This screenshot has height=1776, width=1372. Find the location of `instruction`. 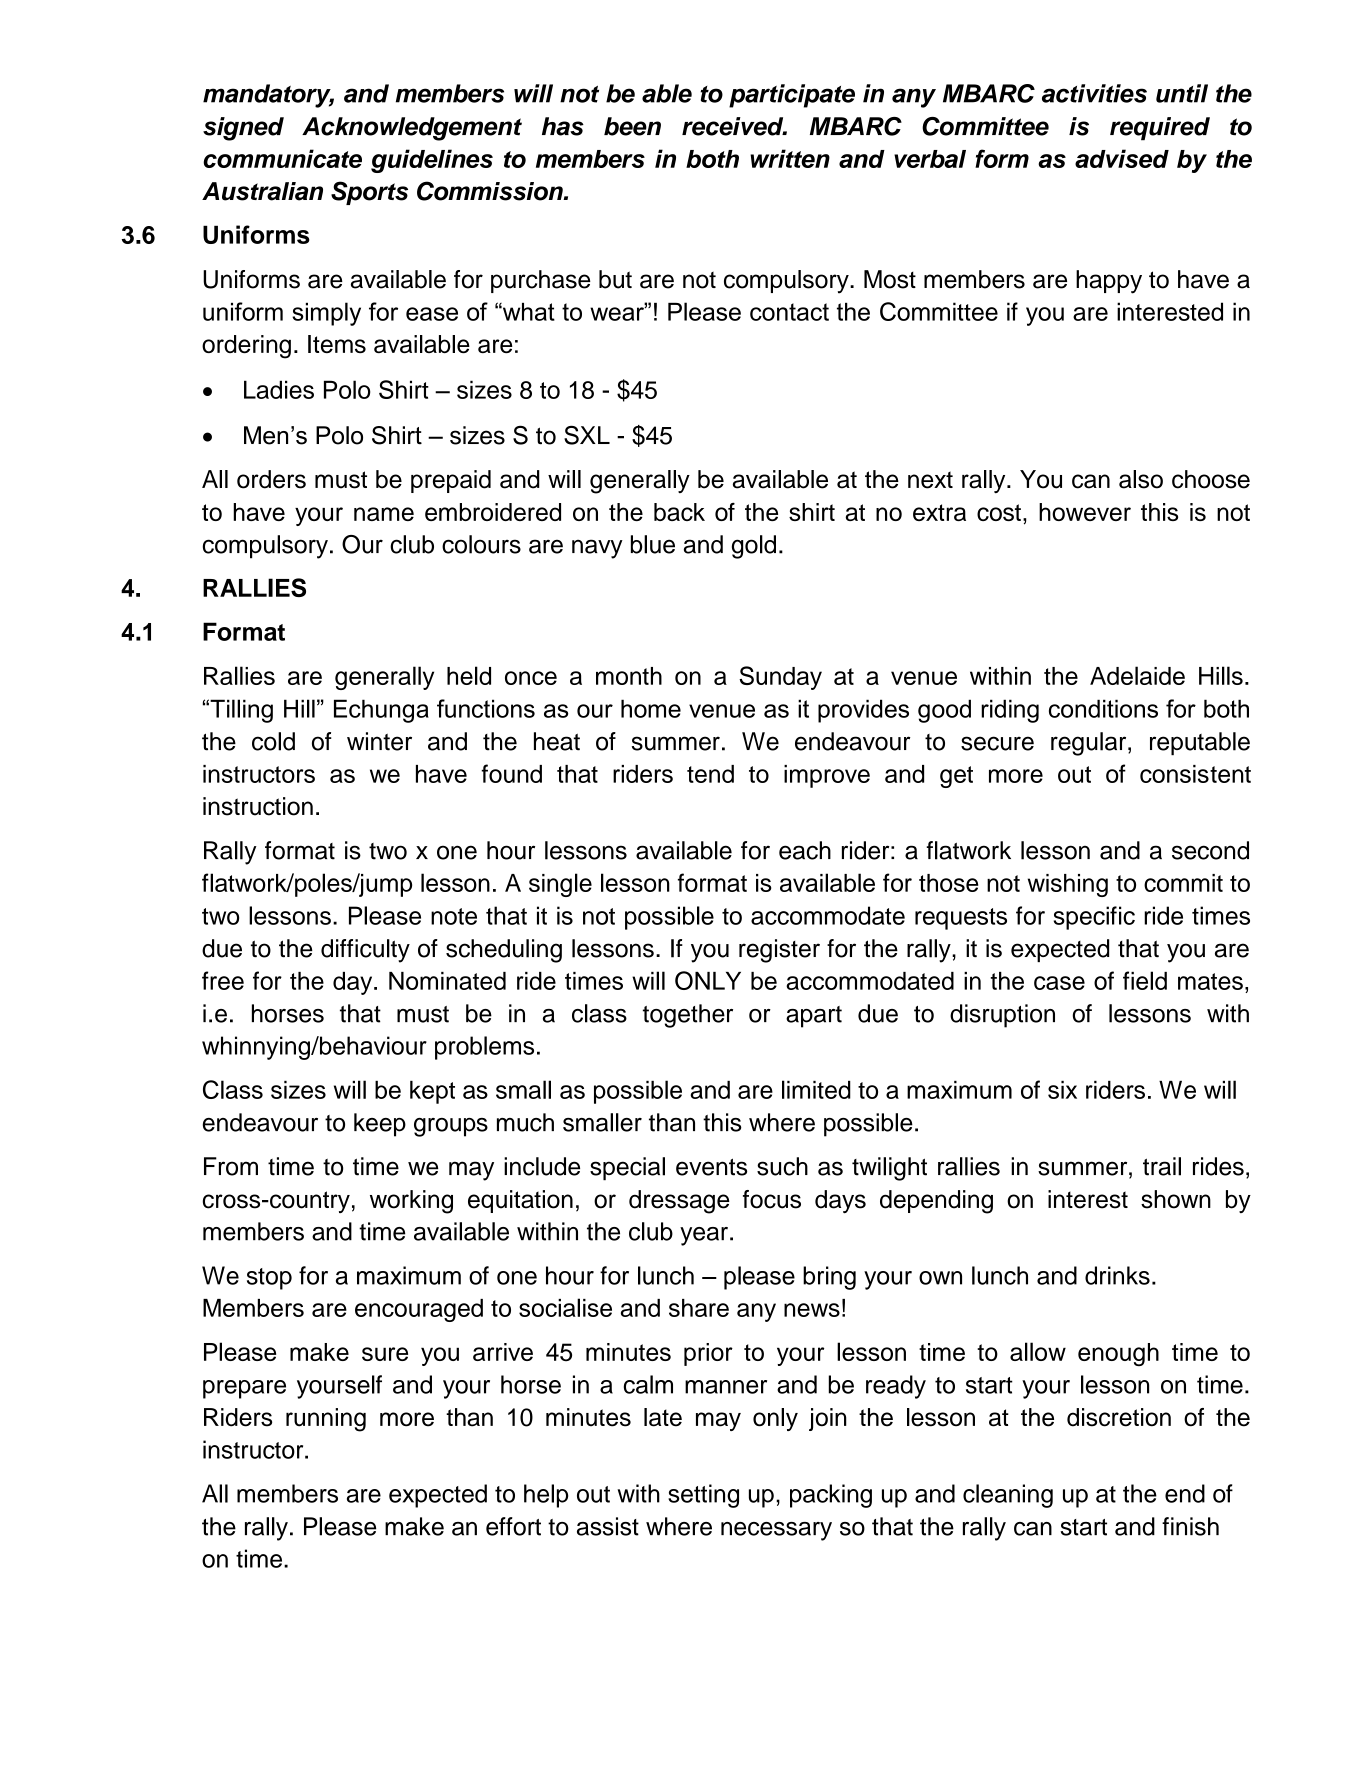

instruction is located at coordinates (258, 806).
